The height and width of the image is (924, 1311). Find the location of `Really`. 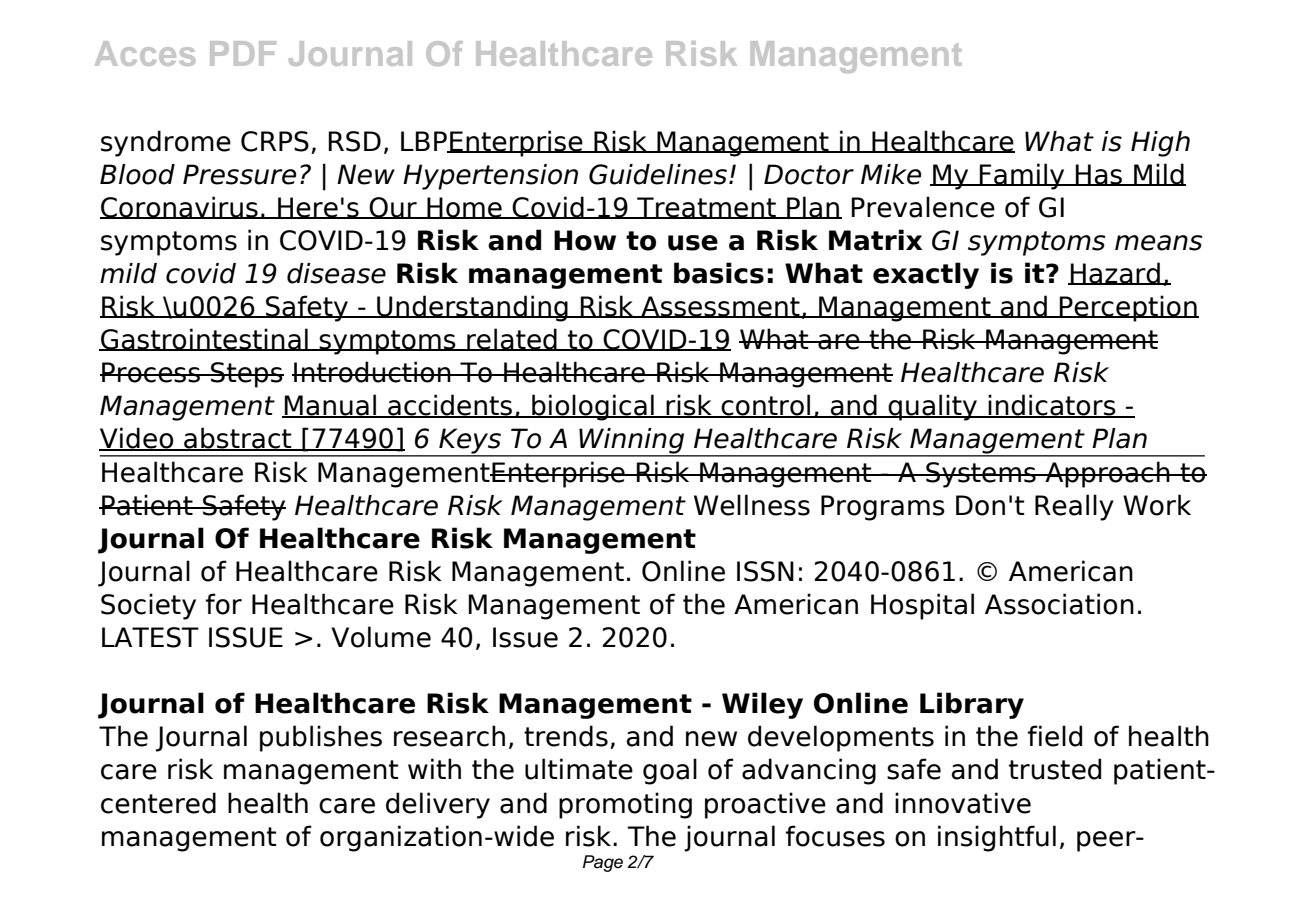

Really is located at coordinates (1074, 507).
